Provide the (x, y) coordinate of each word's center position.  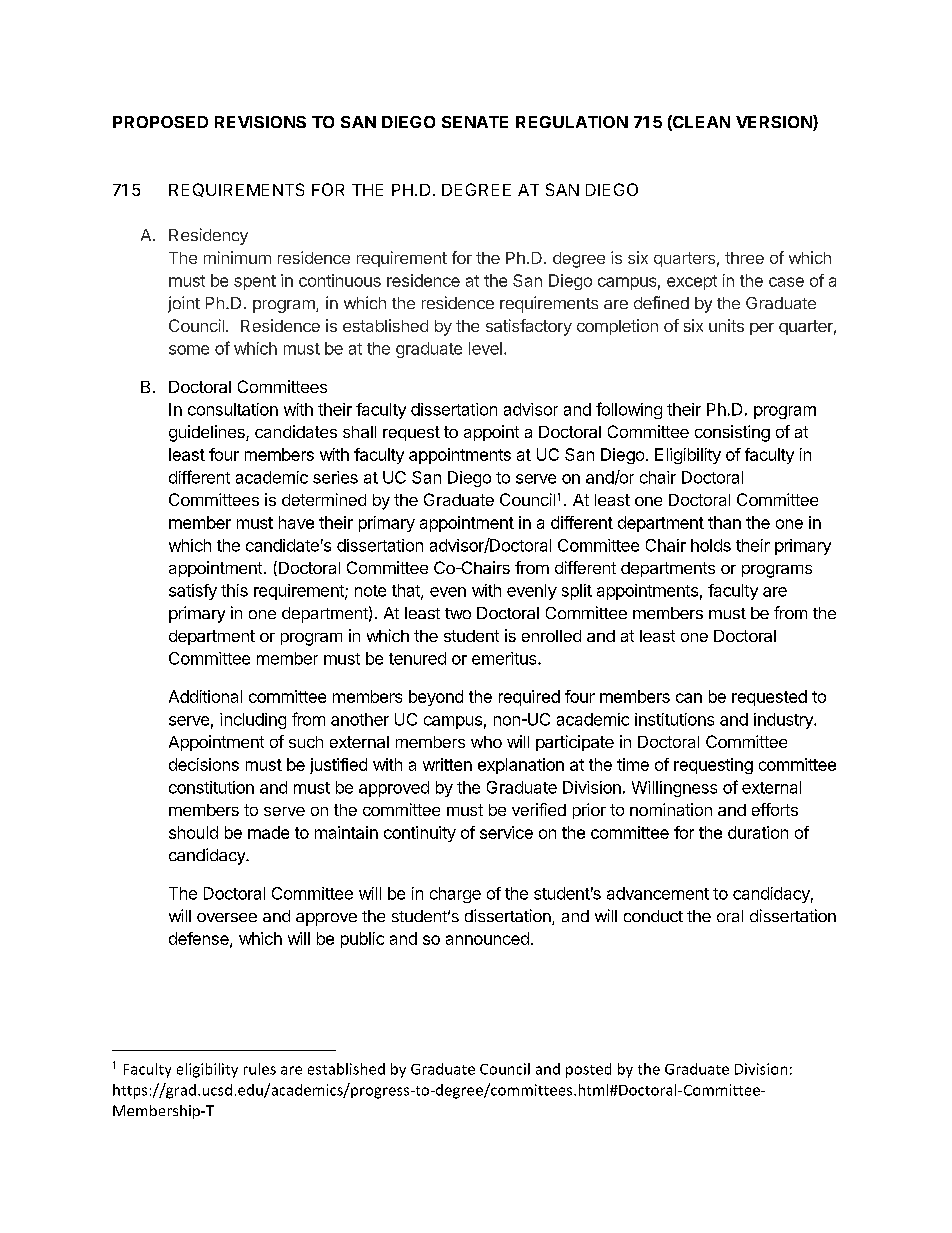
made (268, 832)
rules (260, 1069)
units (726, 325)
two (458, 613)
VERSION (775, 123)
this (234, 590)
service (506, 832)
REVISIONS (260, 122)
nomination (671, 809)
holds (711, 545)
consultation (233, 409)
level (485, 348)
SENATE (475, 122)
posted (588, 1070)
